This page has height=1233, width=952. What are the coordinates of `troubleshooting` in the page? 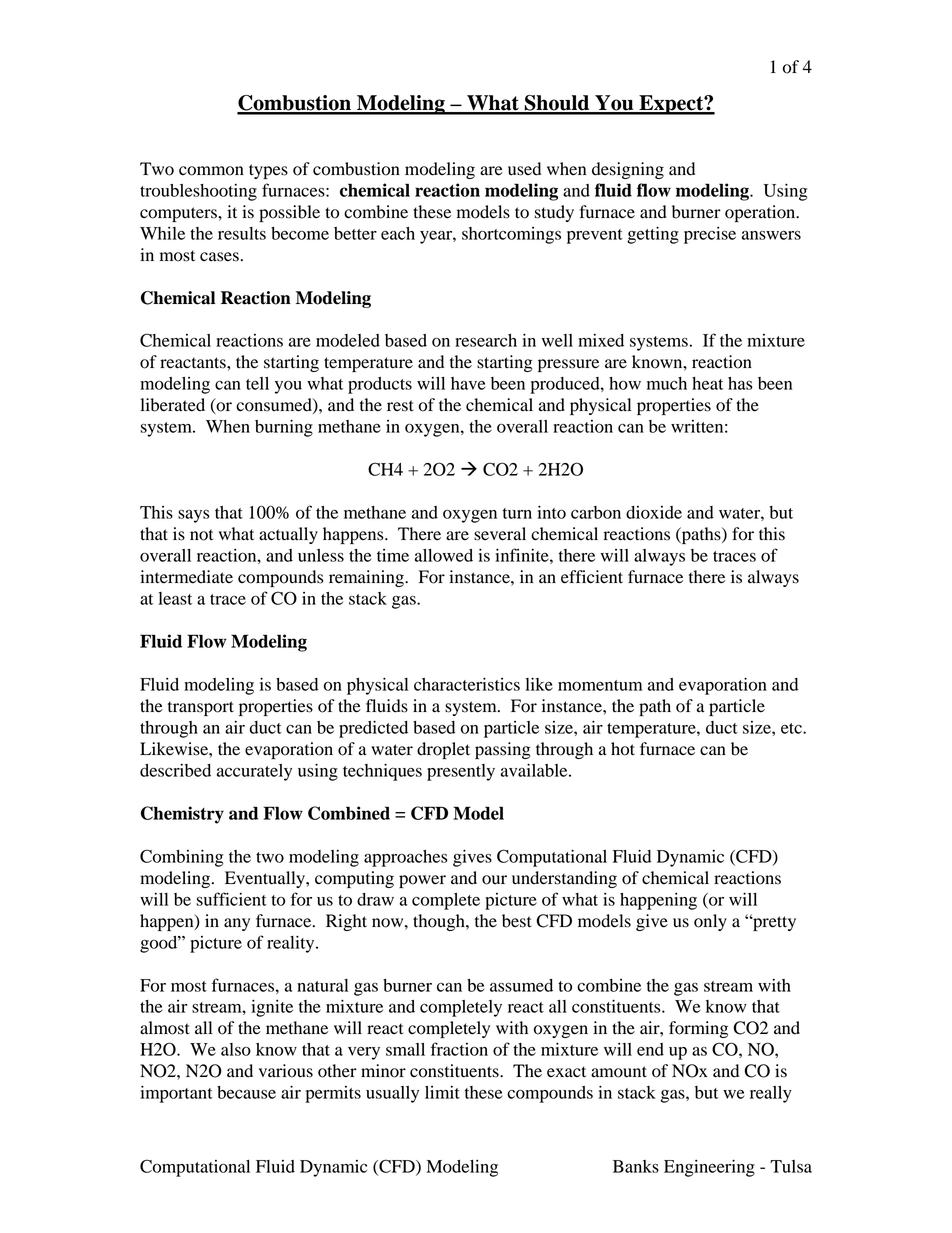 It's located at (198, 192).
